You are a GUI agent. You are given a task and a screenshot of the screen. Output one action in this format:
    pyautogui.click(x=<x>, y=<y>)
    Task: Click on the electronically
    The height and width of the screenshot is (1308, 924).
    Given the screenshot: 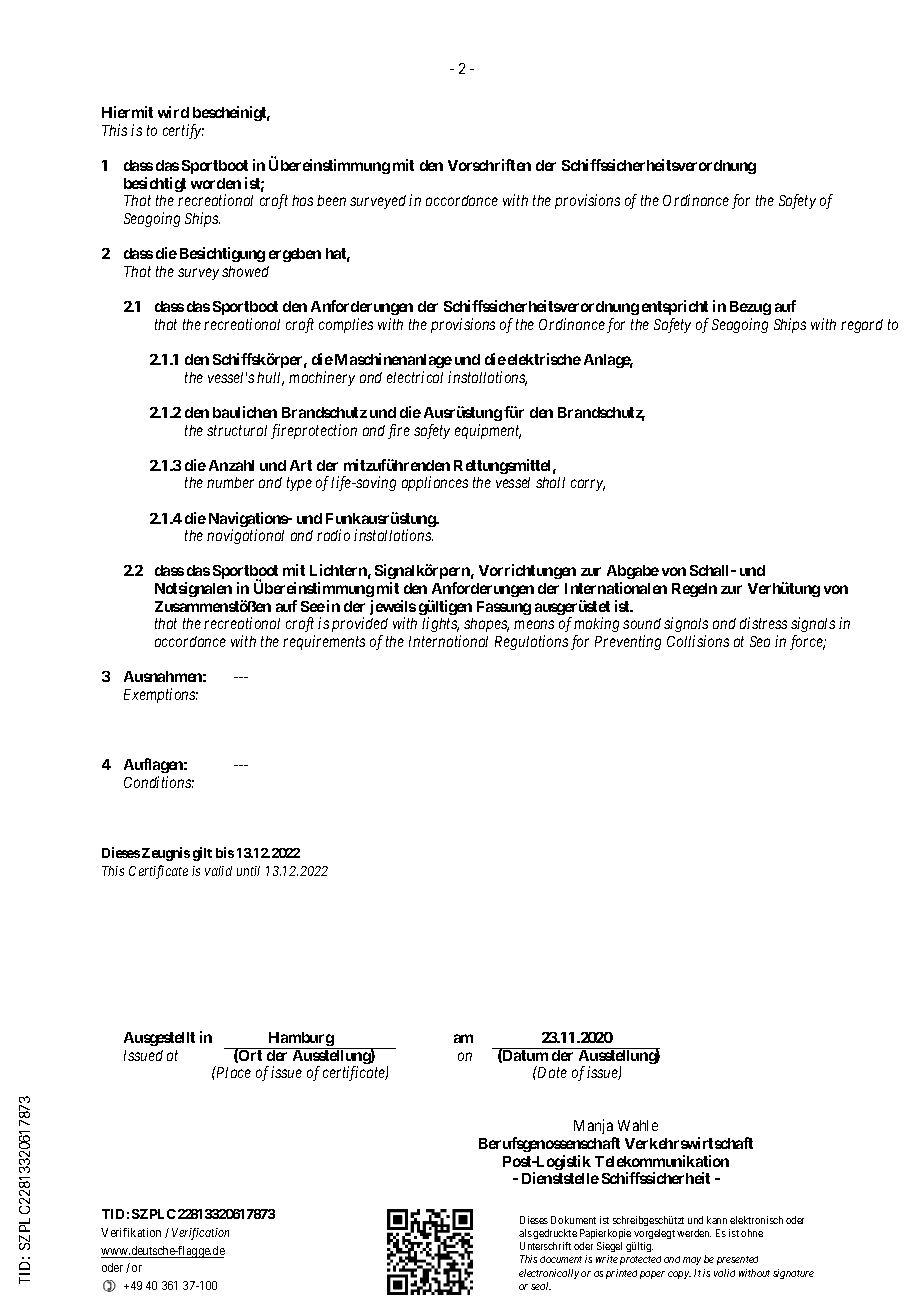 What is the action you would take?
    pyautogui.click(x=549, y=1274)
